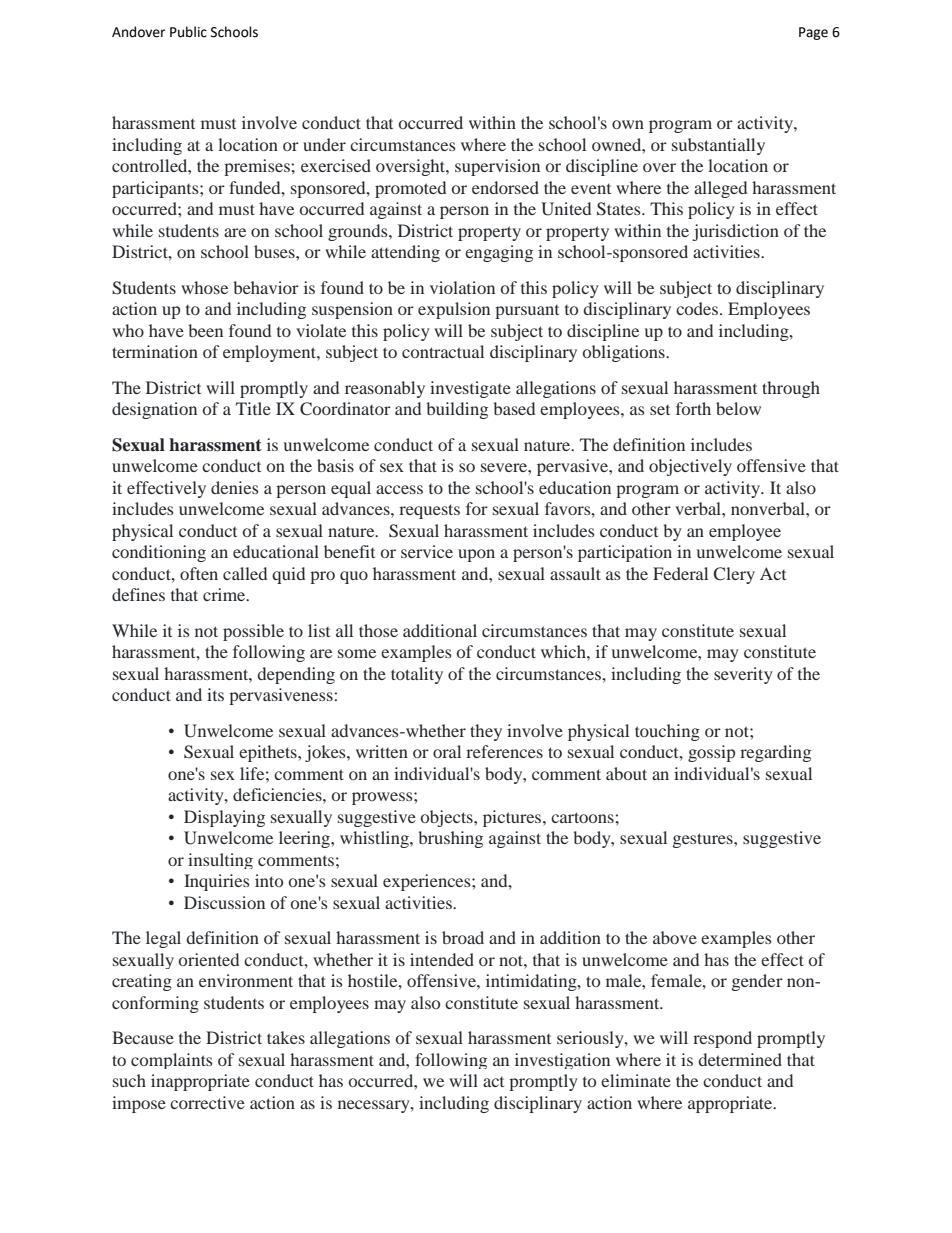  Describe the element at coordinates (470, 389) in the document. I see `investigate` at that location.
